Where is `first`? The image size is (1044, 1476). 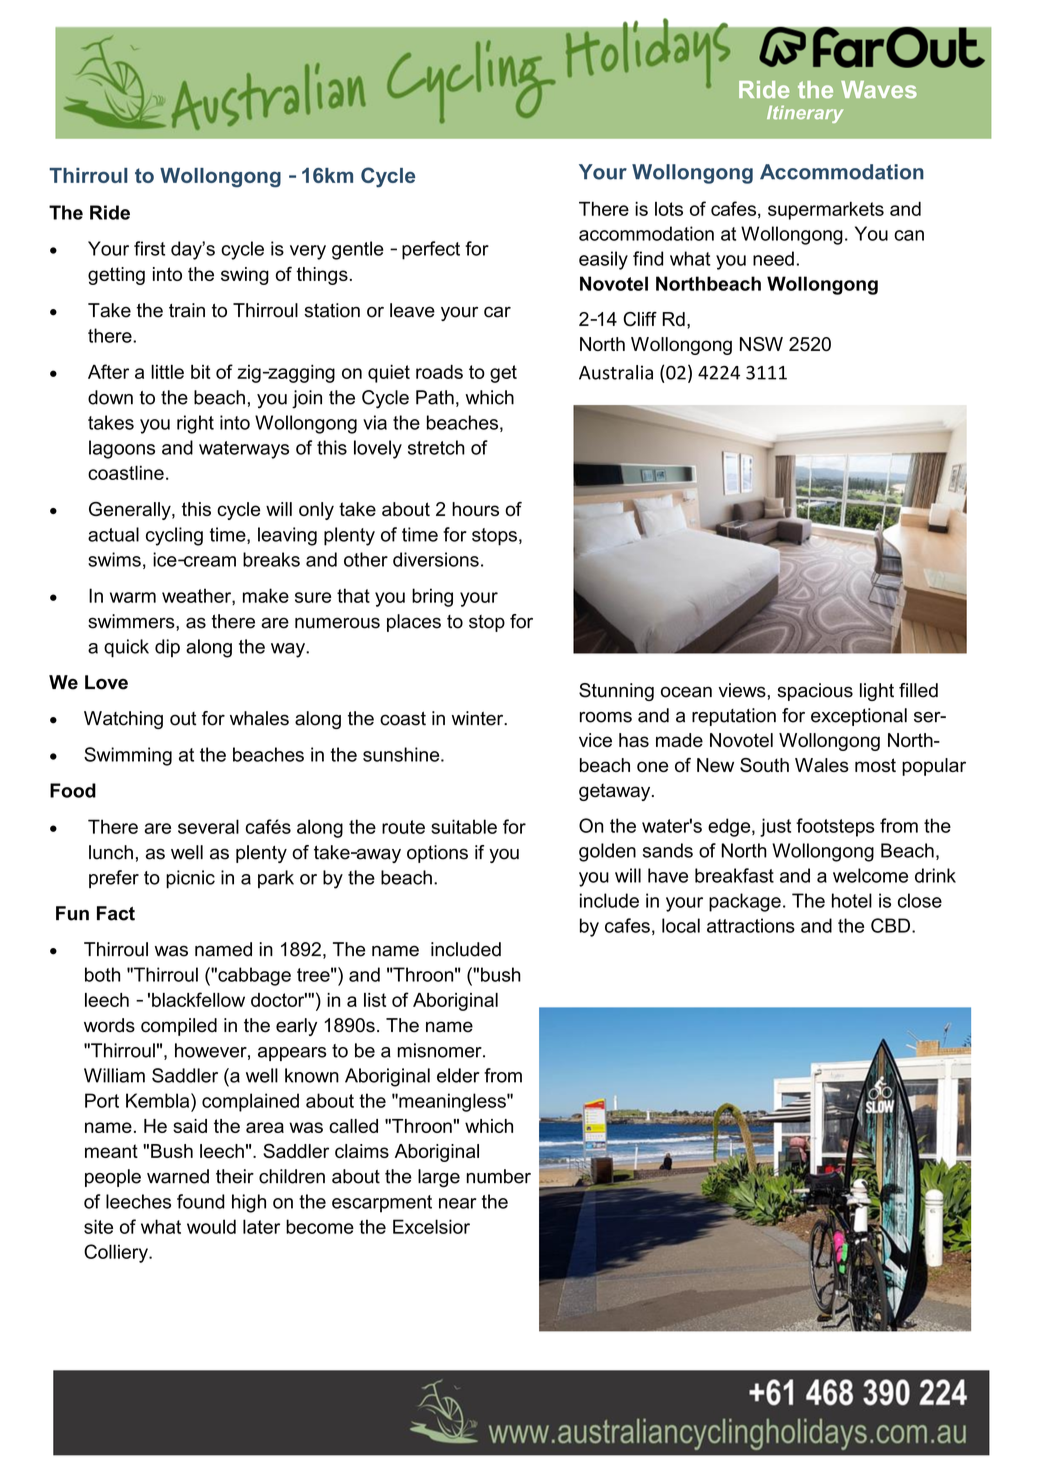 first is located at coordinates (149, 248).
